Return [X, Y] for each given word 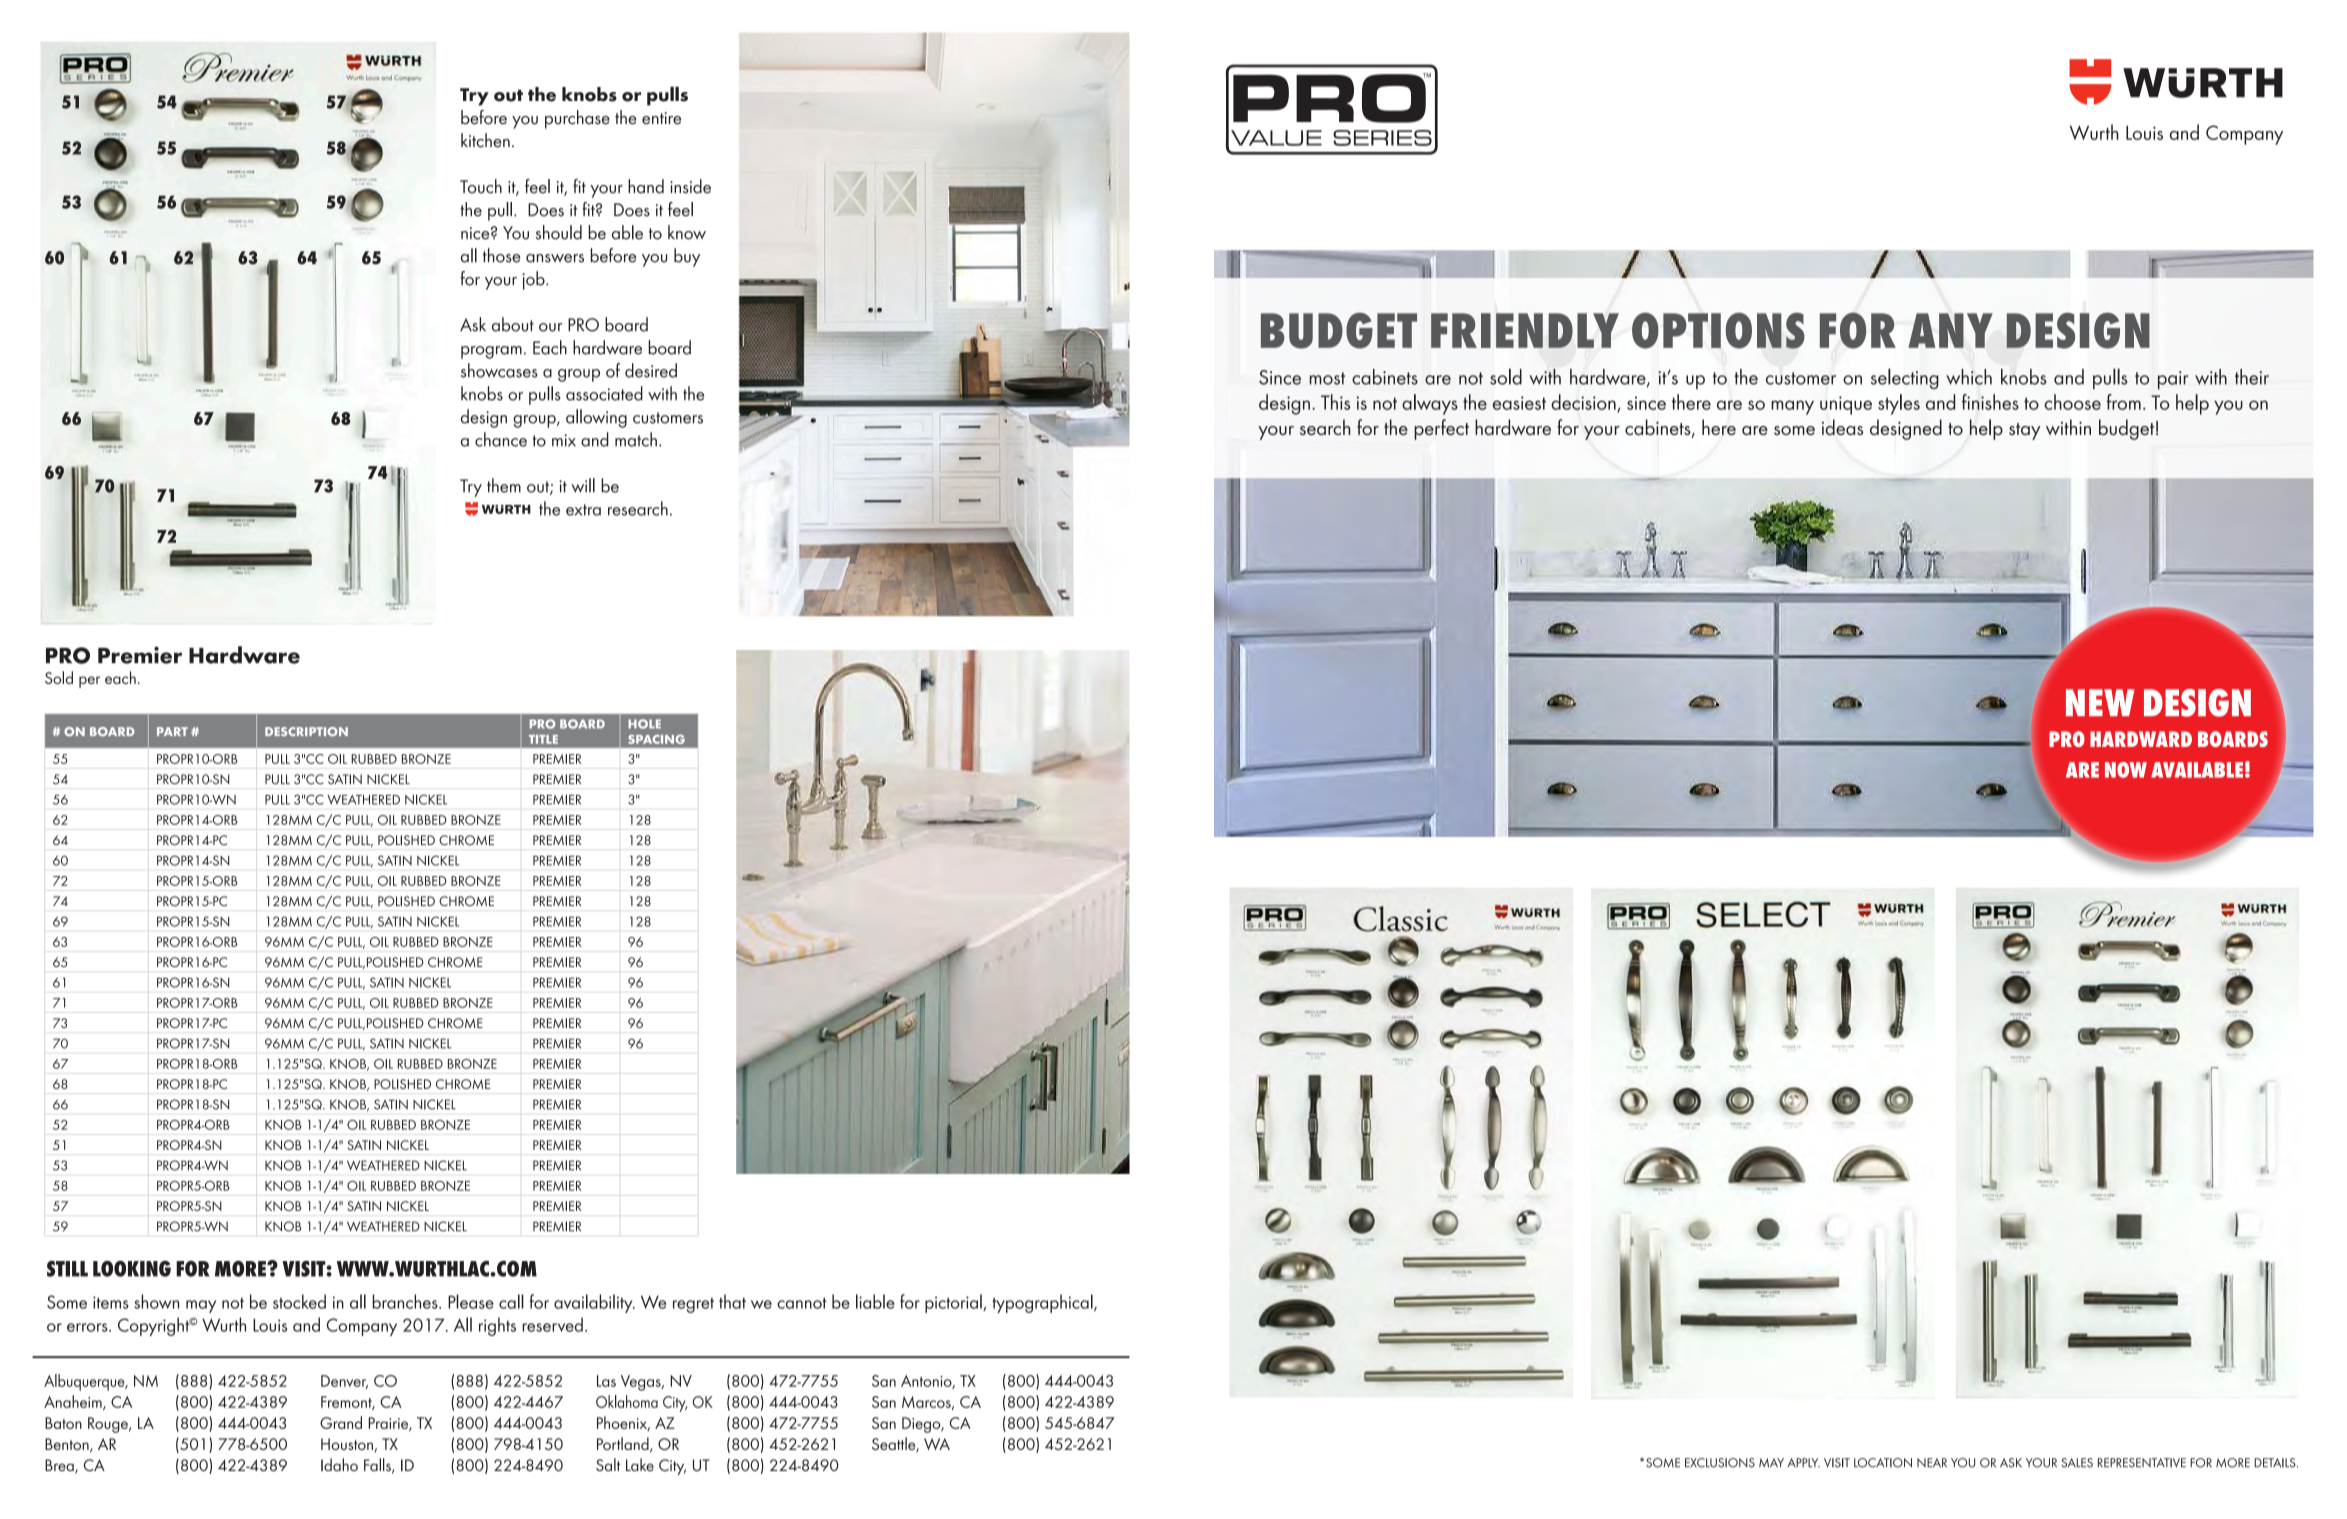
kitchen [485, 140]
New [2100, 702]
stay [2024, 431]
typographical [1043, 1303]
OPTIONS [1718, 331]
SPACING [656, 739]
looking [132, 1268]
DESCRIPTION [306, 732]
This [1335, 402]
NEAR [1932, 1462]
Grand [341, 1422]
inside [690, 186]
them [504, 485]
